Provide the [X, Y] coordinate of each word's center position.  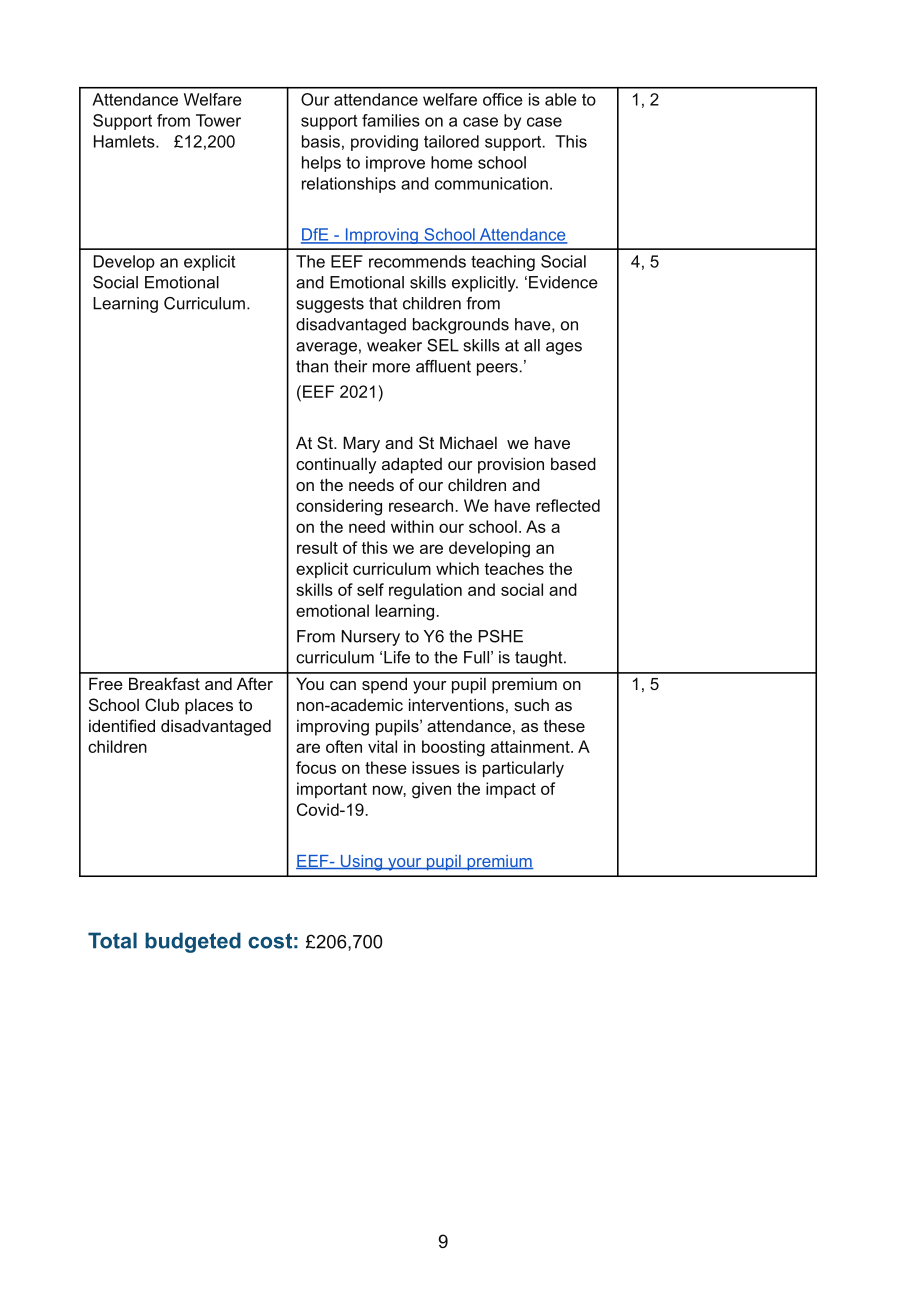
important [332, 790]
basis [321, 141]
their [350, 366]
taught [540, 659]
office [503, 99]
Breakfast [164, 683]
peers [498, 369]
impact [511, 790]
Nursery [370, 638]
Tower [218, 120]
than [312, 366]
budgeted [193, 942]
